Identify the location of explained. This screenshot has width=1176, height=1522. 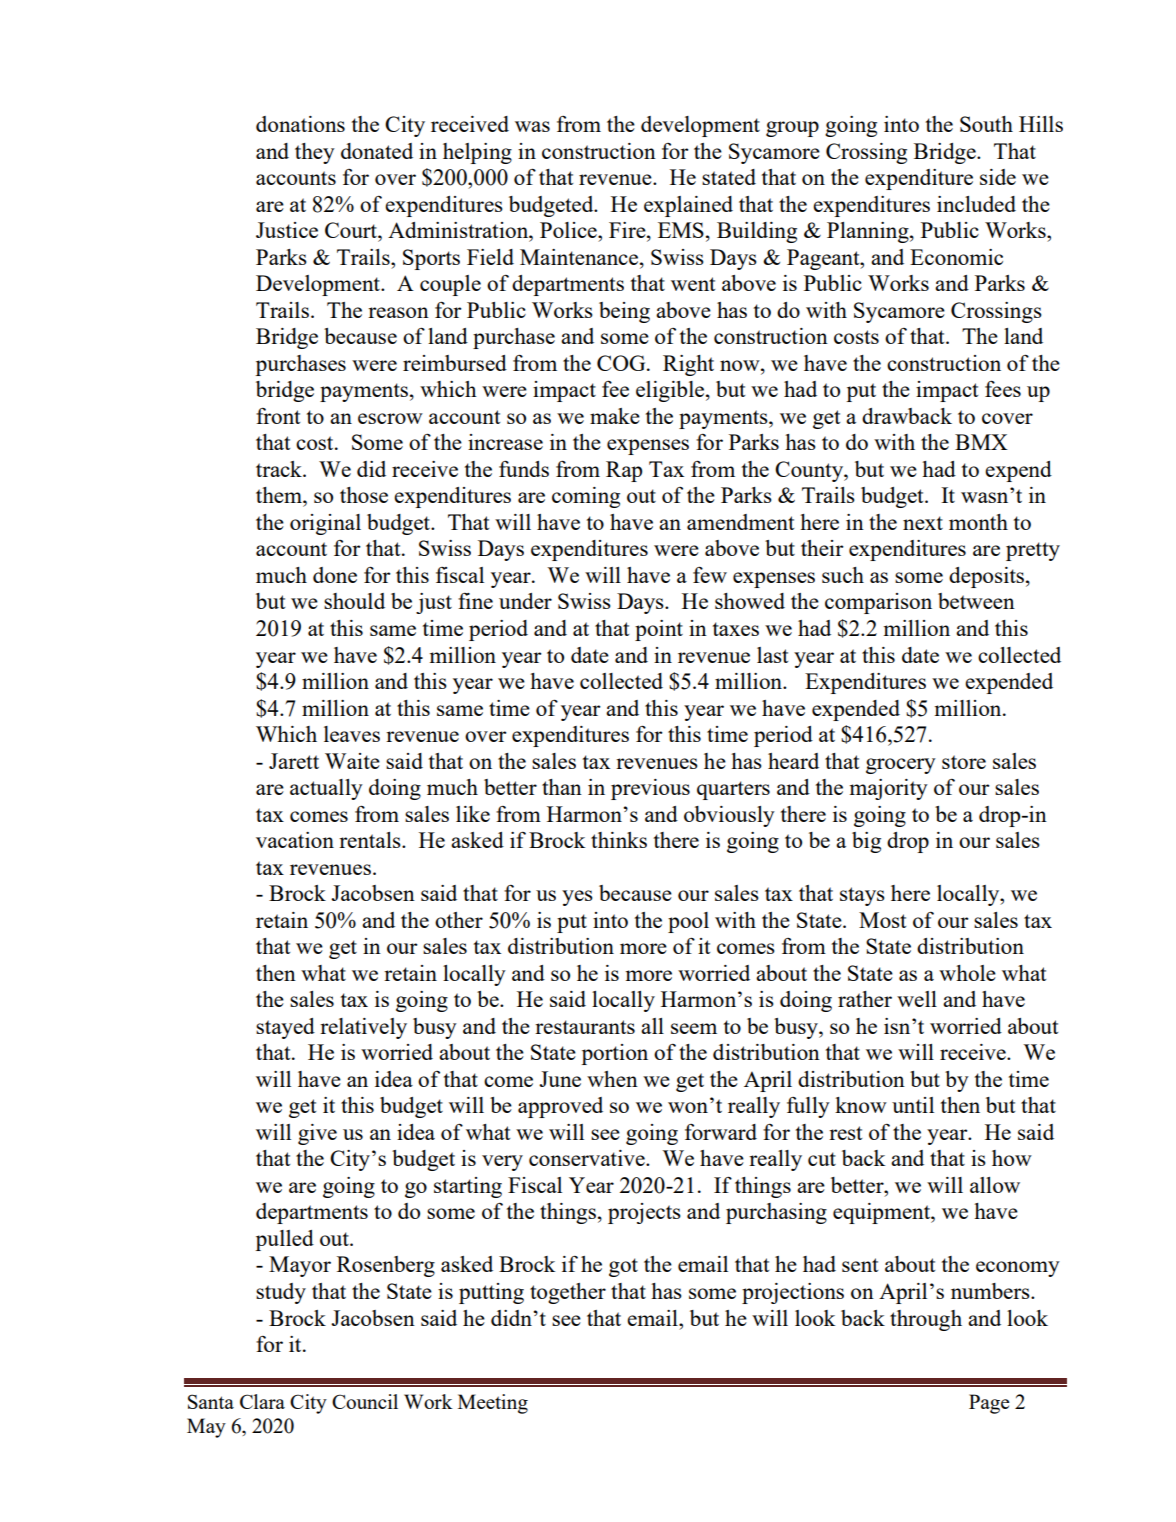
(688, 206).
